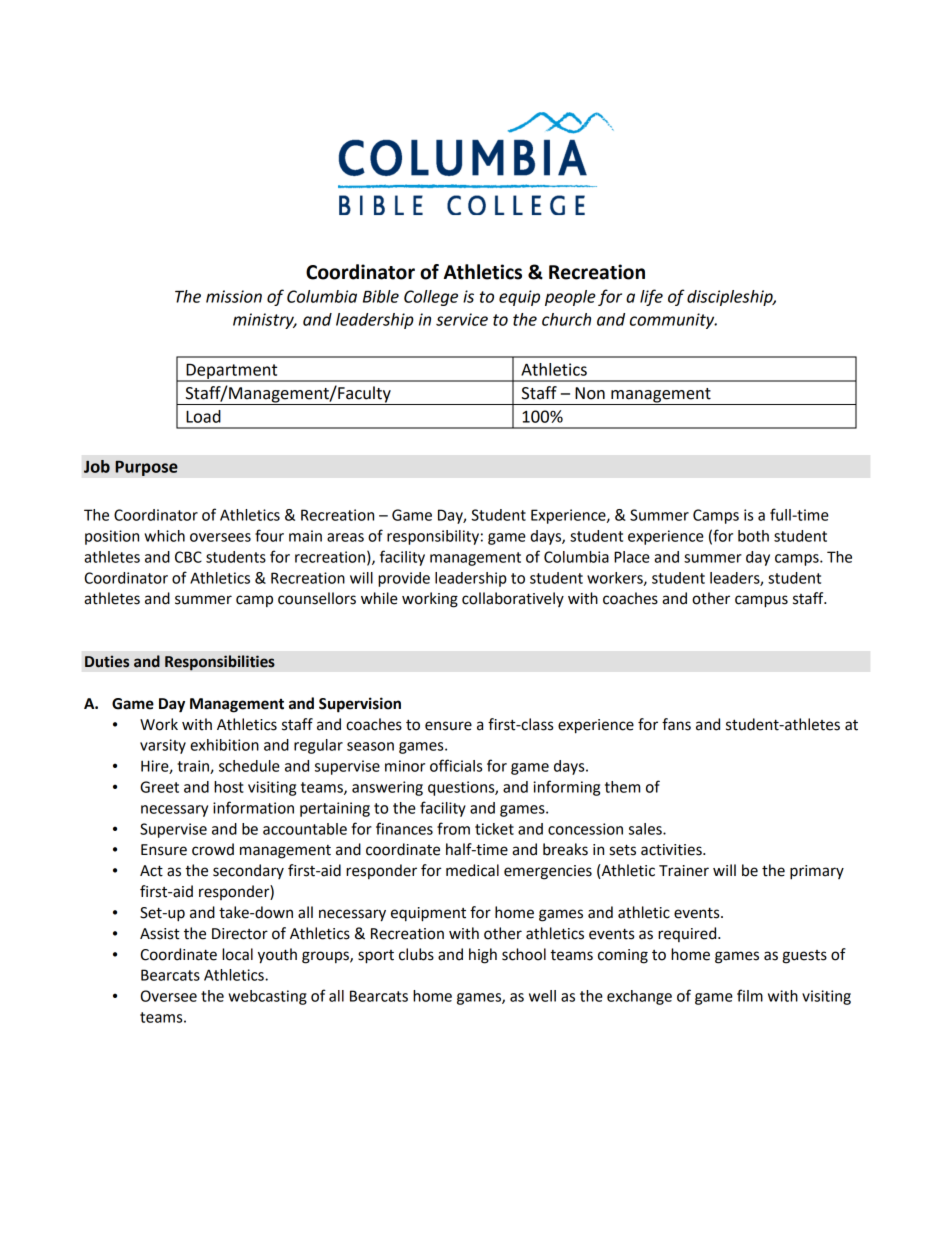  Describe the element at coordinates (220, 663) in the document. I see `Responsibilities` at that location.
